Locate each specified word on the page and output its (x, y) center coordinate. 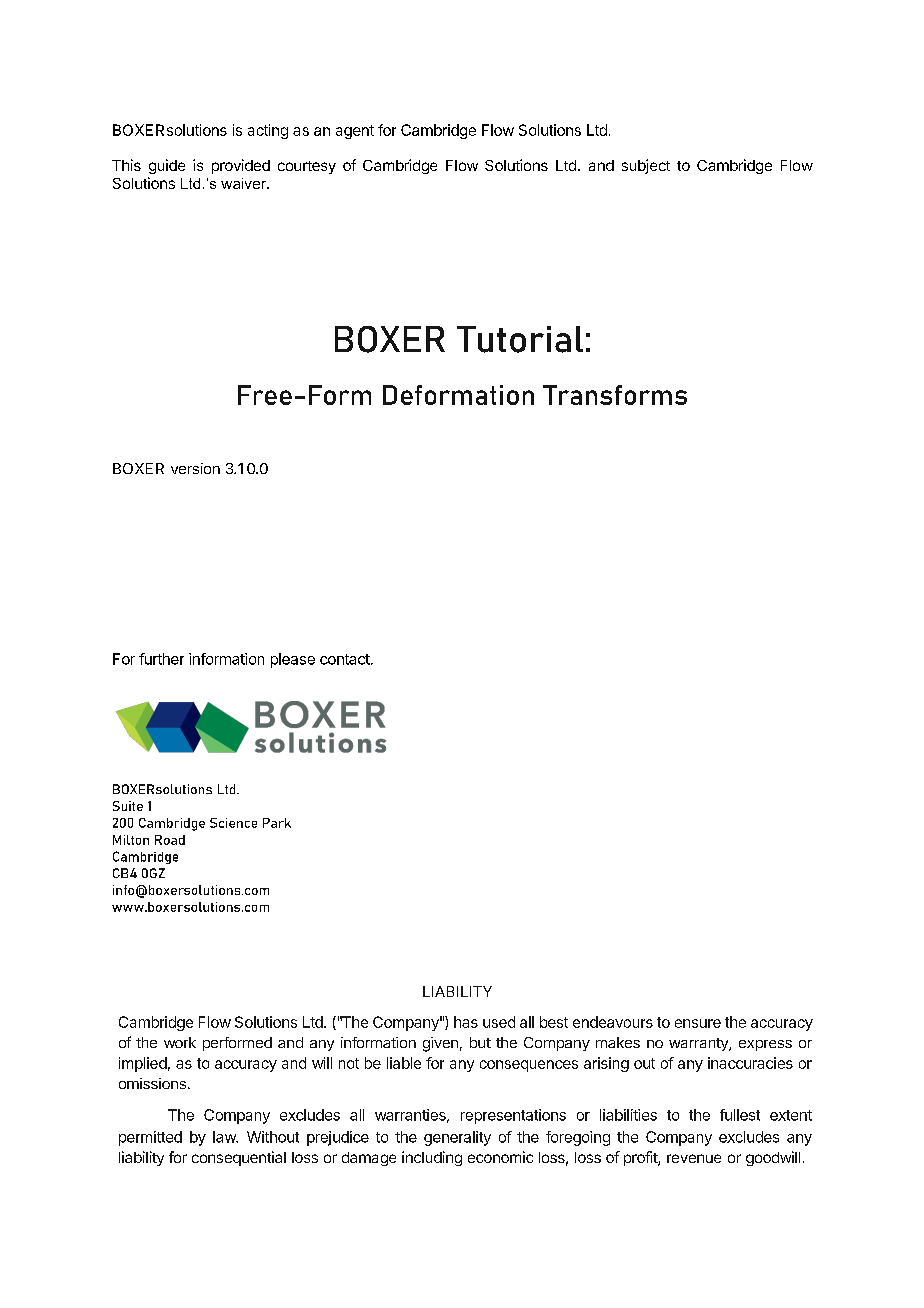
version (195, 468)
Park (277, 823)
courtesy (307, 167)
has (466, 1022)
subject (646, 166)
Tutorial (520, 339)
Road (170, 840)
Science (233, 823)
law (225, 1137)
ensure (698, 1023)
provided (241, 166)
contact (346, 659)
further (161, 659)
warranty (699, 1044)
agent (355, 132)
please (293, 660)
